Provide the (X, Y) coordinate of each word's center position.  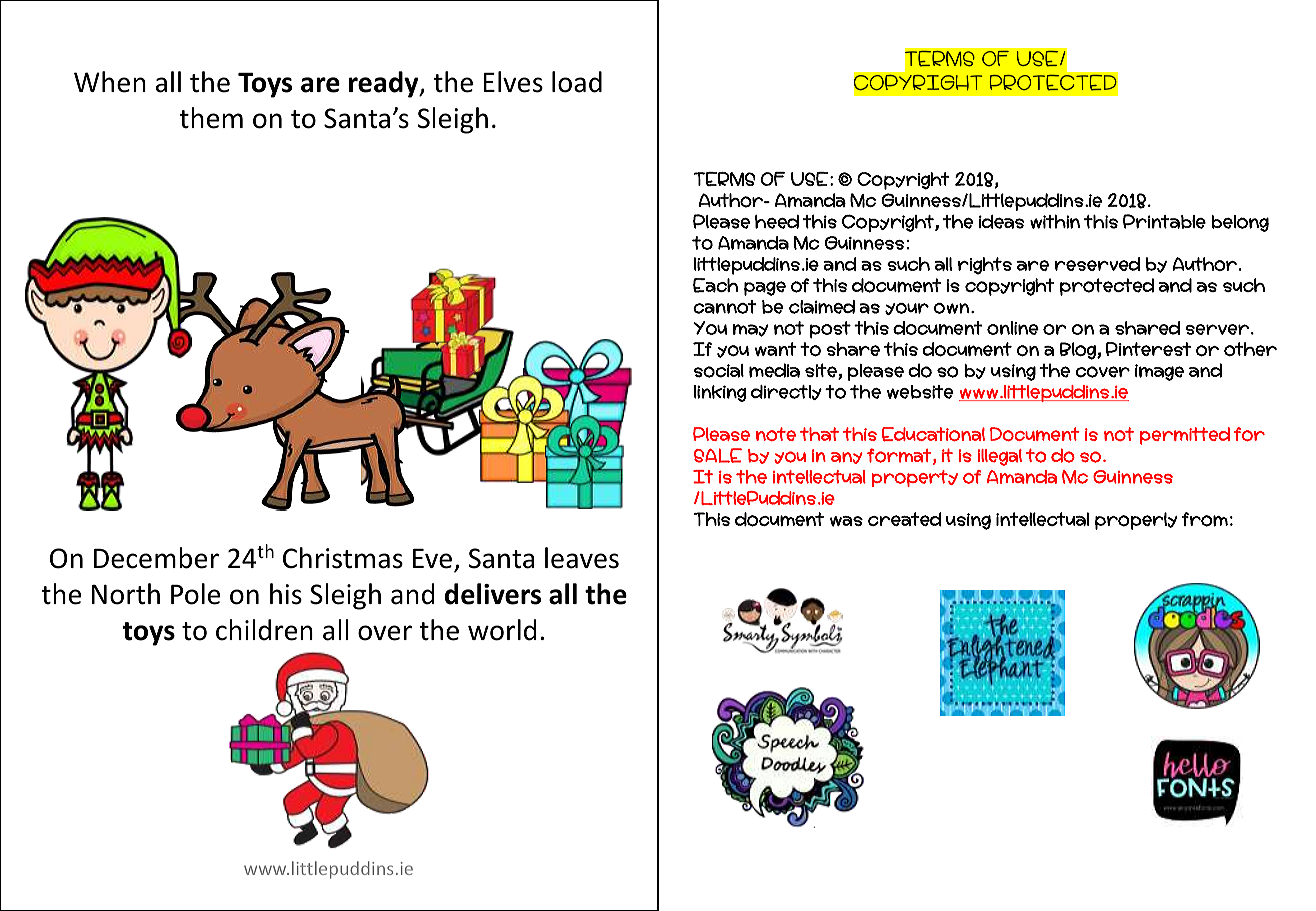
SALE (718, 455)
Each (715, 285)
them (211, 118)
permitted (1185, 436)
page (765, 288)
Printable (1164, 221)
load (577, 82)
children (264, 630)
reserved (1097, 264)
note (776, 434)
